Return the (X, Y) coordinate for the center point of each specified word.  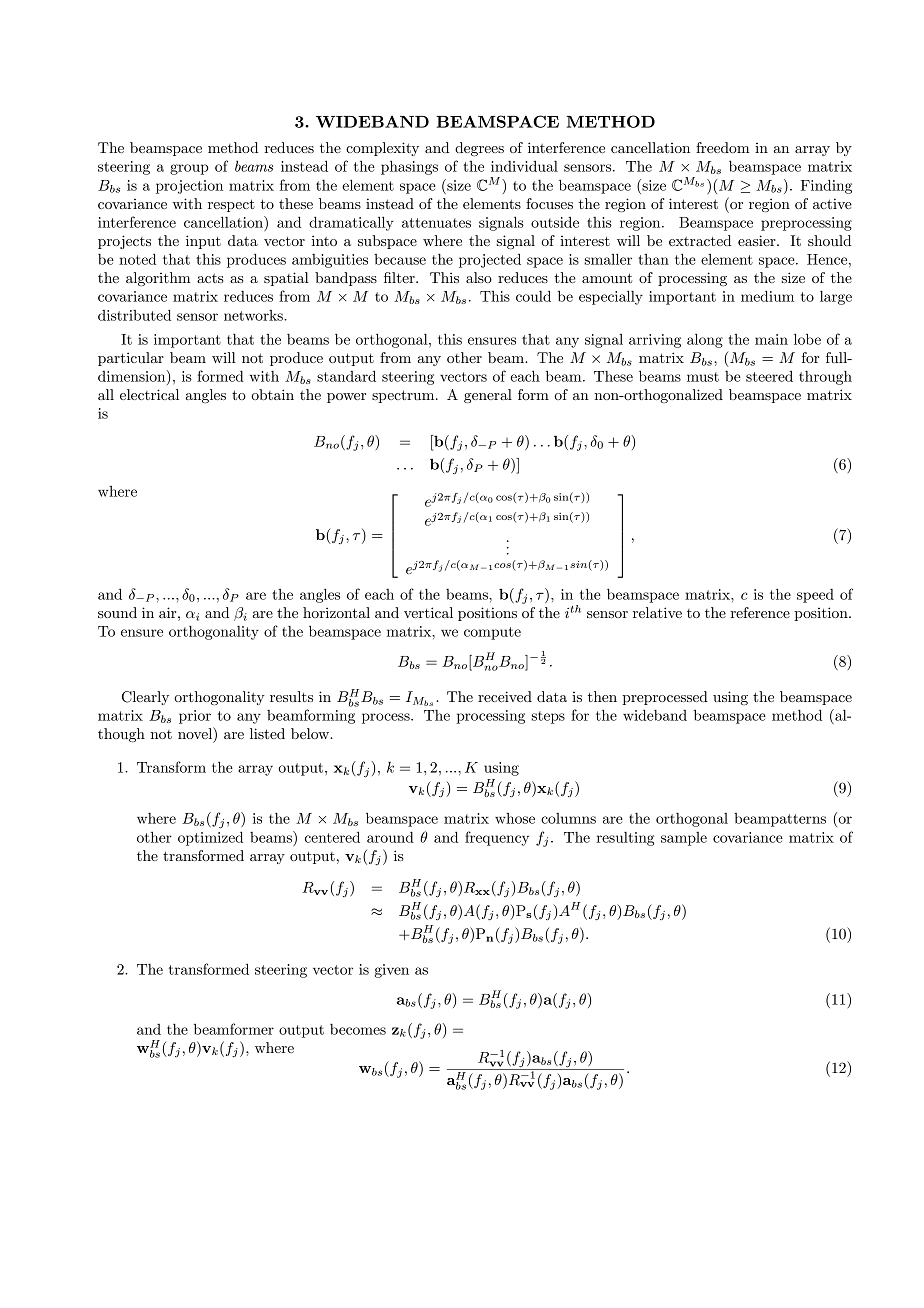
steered (769, 376)
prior (195, 717)
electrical (149, 394)
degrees (479, 149)
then (602, 696)
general (488, 396)
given (391, 971)
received (505, 696)
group (189, 169)
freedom (722, 147)
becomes (358, 1029)
